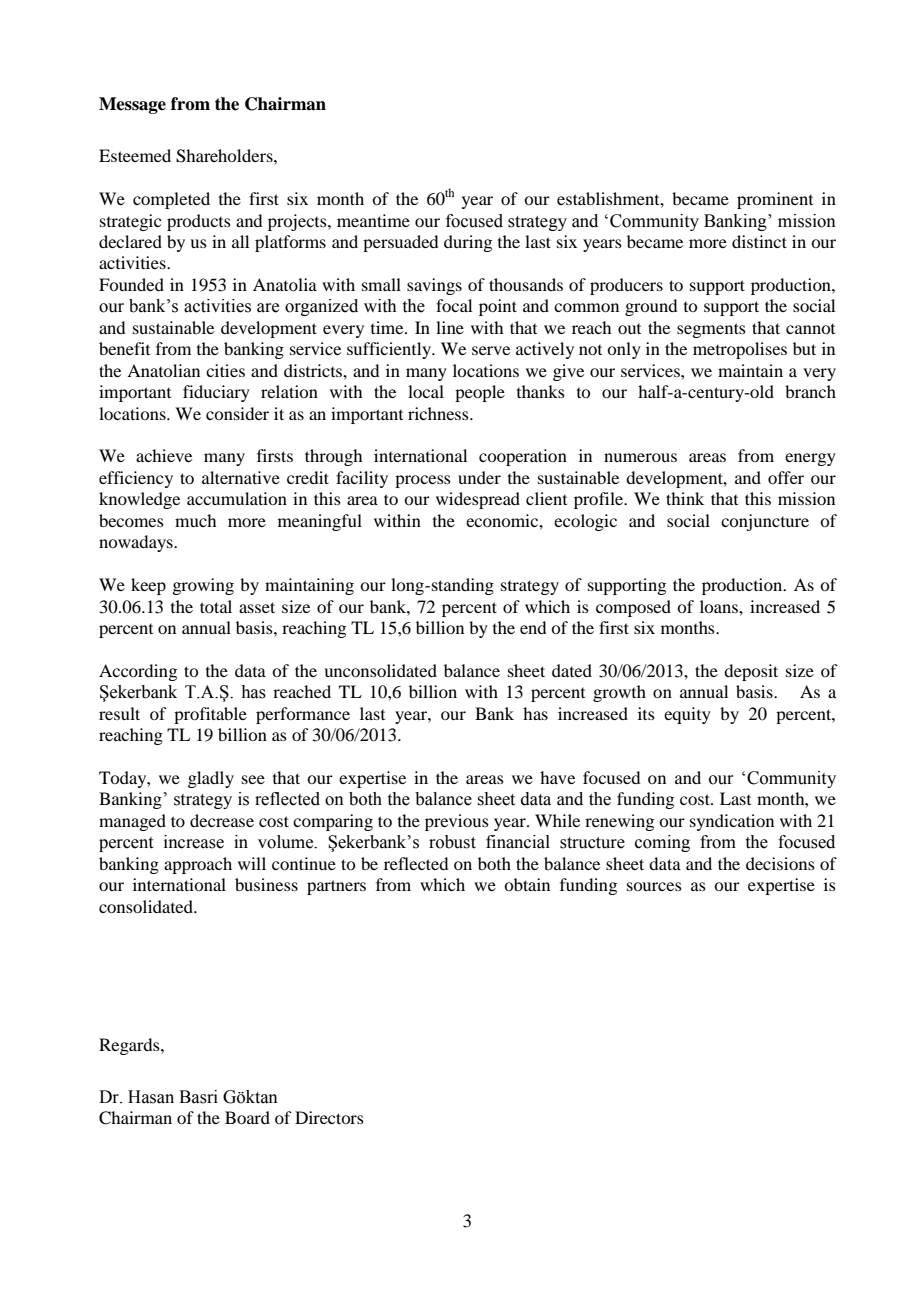  I want to click on Basri, so click(198, 1097).
